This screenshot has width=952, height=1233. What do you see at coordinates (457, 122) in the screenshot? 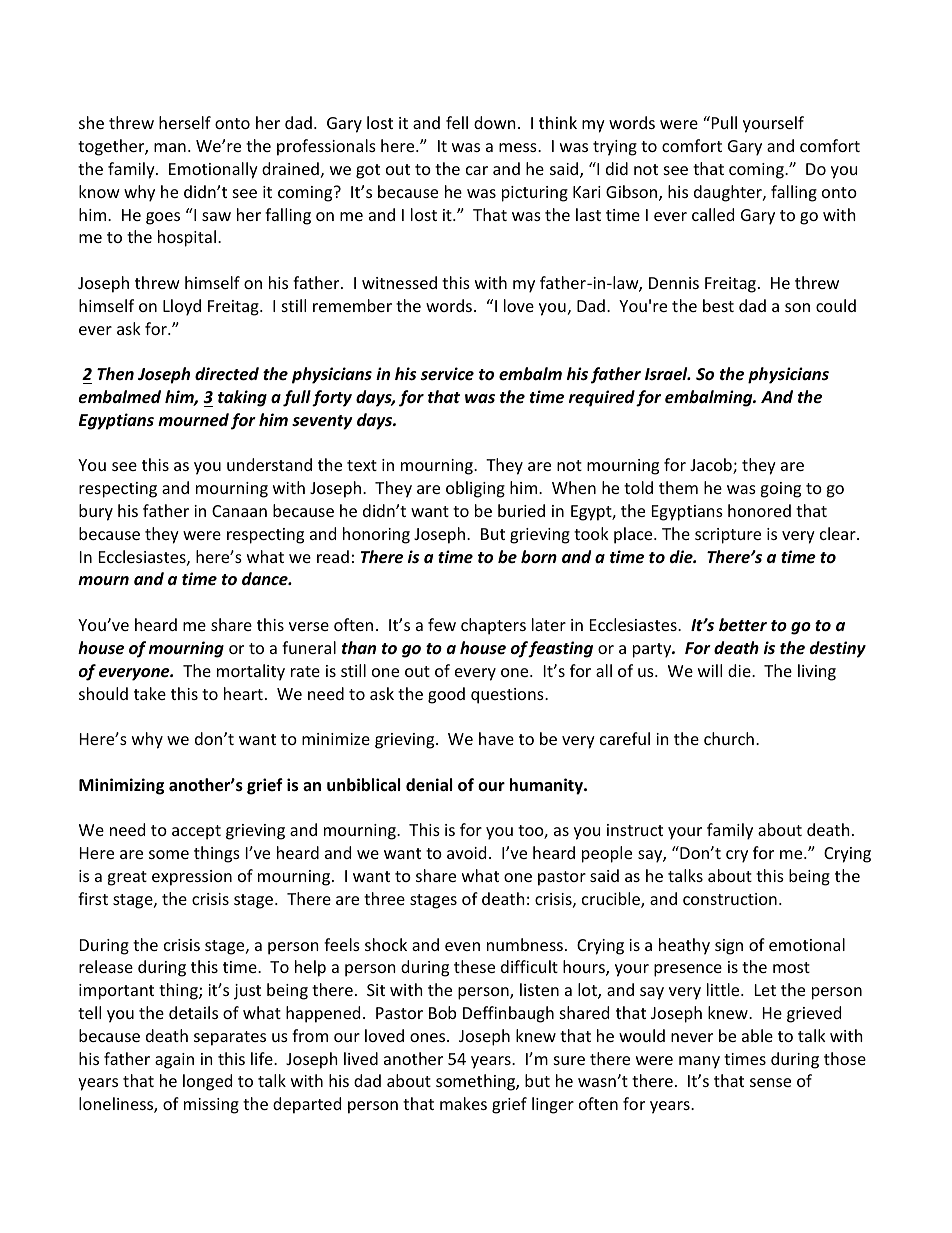
I see `fell` at bounding box center [457, 122].
